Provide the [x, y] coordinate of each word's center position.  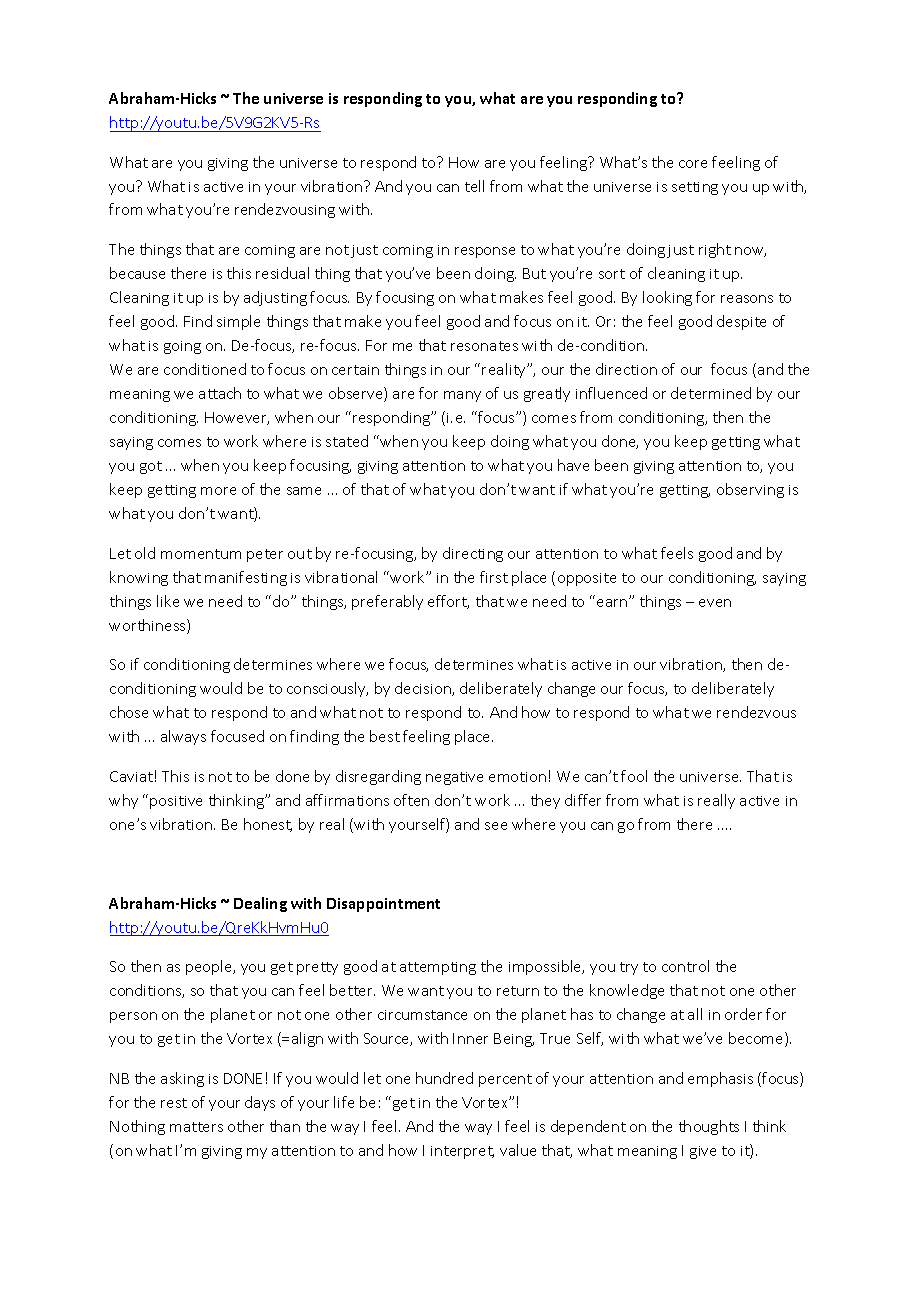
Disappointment [383, 905]
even [715, 603]
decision [424, 689]
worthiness [148, 626]
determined [711, 393]
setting [695, 188]
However [237, 418]
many [462, 396]
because [137, 273]
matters [196, 1127]
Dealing [260, 904]
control [685, 966]
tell [474, 186]
